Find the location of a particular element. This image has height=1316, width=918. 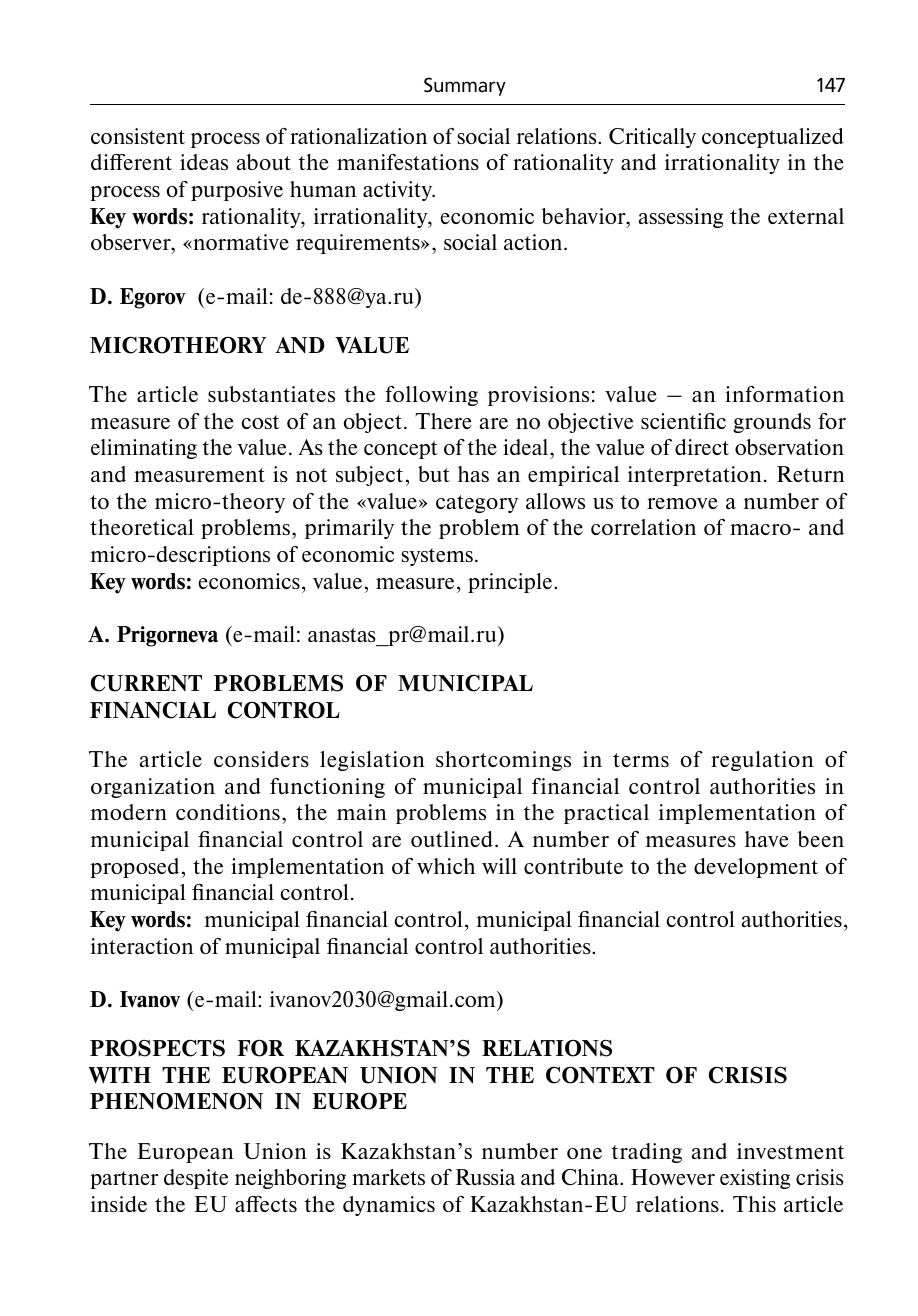

manifestations is located at coordinates (408, 162).
